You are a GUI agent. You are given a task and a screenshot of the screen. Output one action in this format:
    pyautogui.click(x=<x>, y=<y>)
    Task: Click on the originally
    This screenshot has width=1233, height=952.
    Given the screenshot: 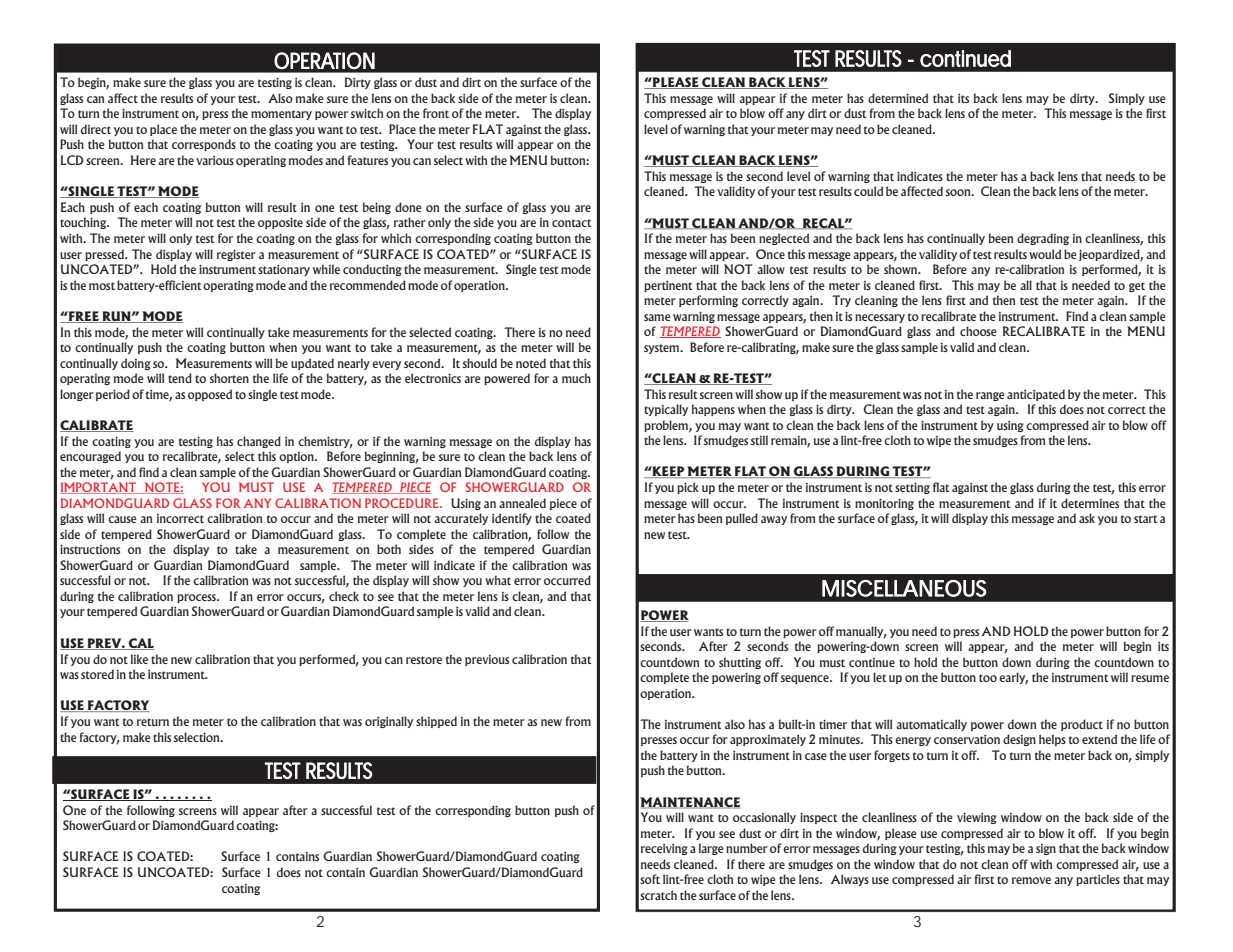 What is the action you would take?
    pyautogui.click(x=389, y=722)
